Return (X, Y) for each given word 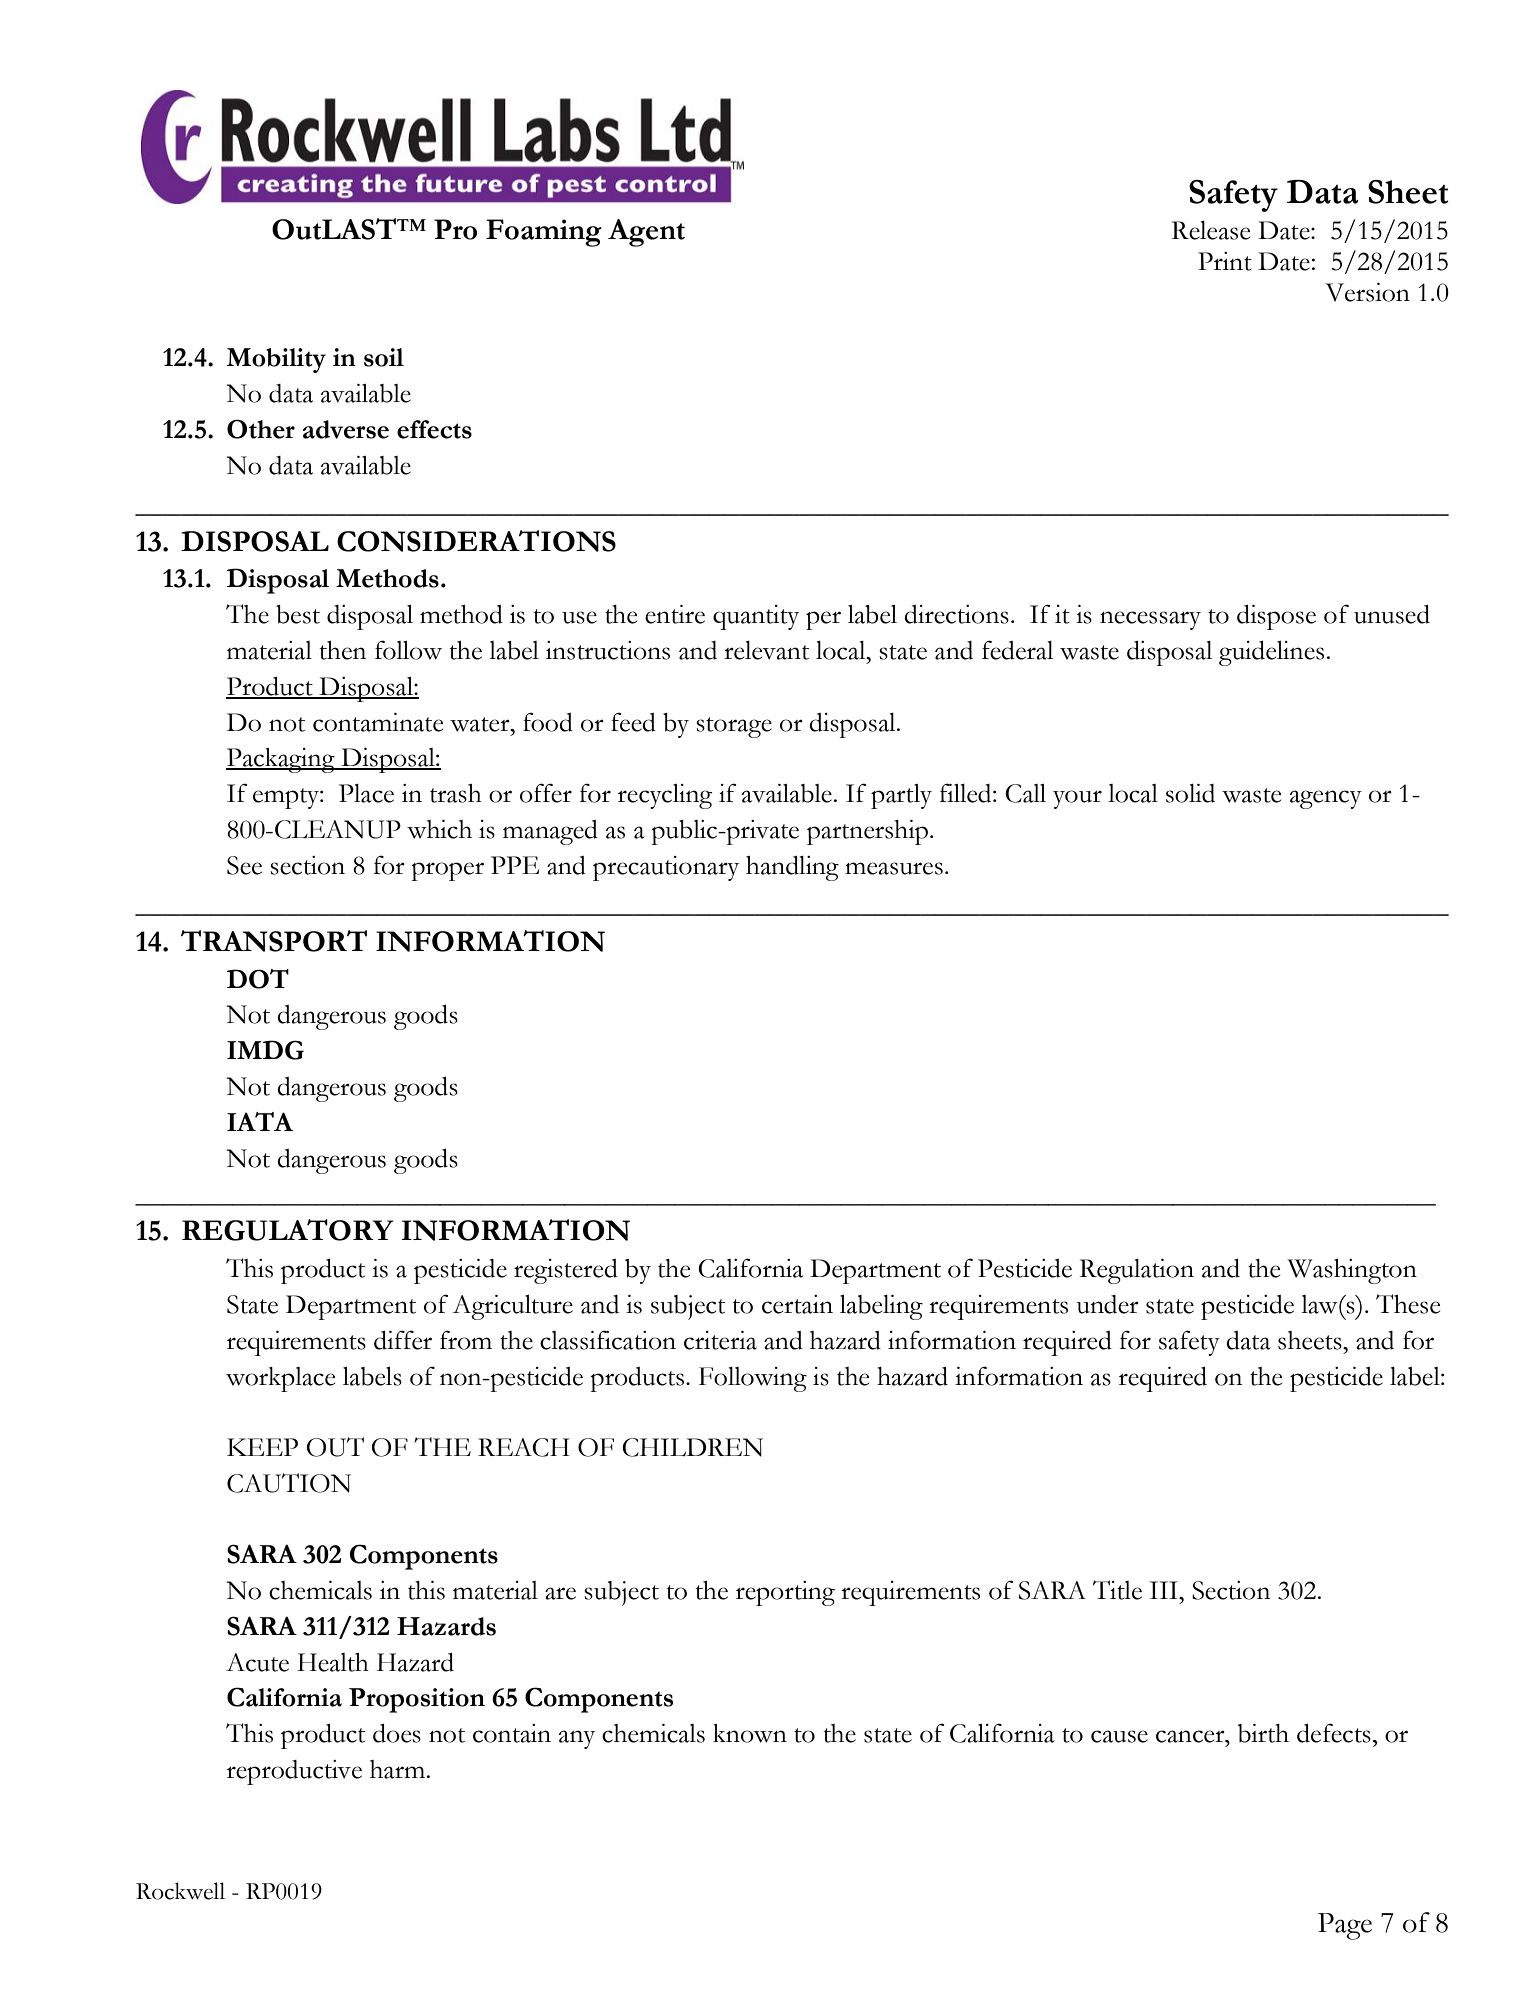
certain (797, 1304)
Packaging (281, 760)
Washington (1352, 1271)
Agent (646, 233)
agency (1326, 799)
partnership (867, 832)
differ (403, 1340)
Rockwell (180, 1891)
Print (1225, 261)
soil (384, 357)
